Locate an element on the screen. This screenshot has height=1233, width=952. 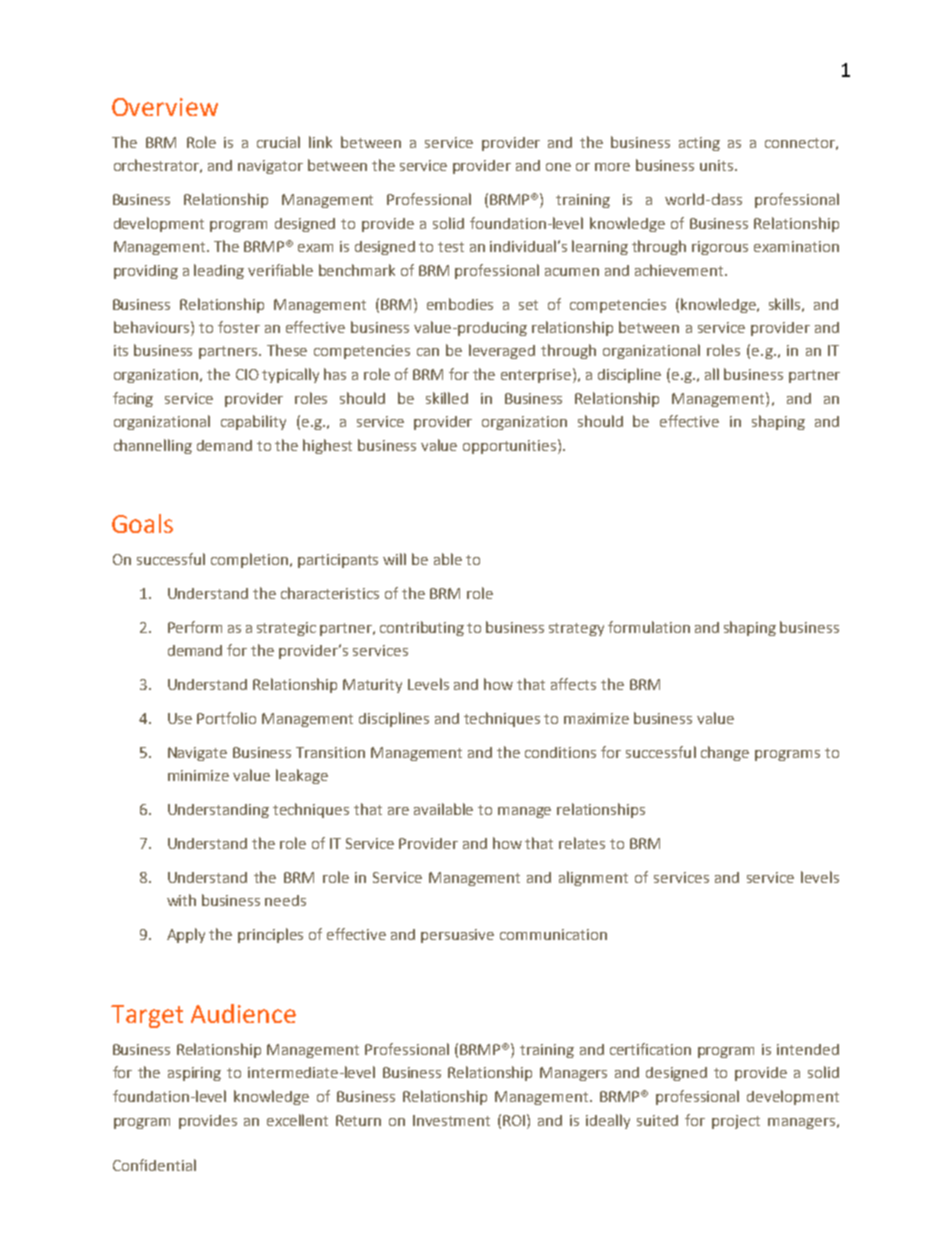
acting is located at coordinates (699, 144).
